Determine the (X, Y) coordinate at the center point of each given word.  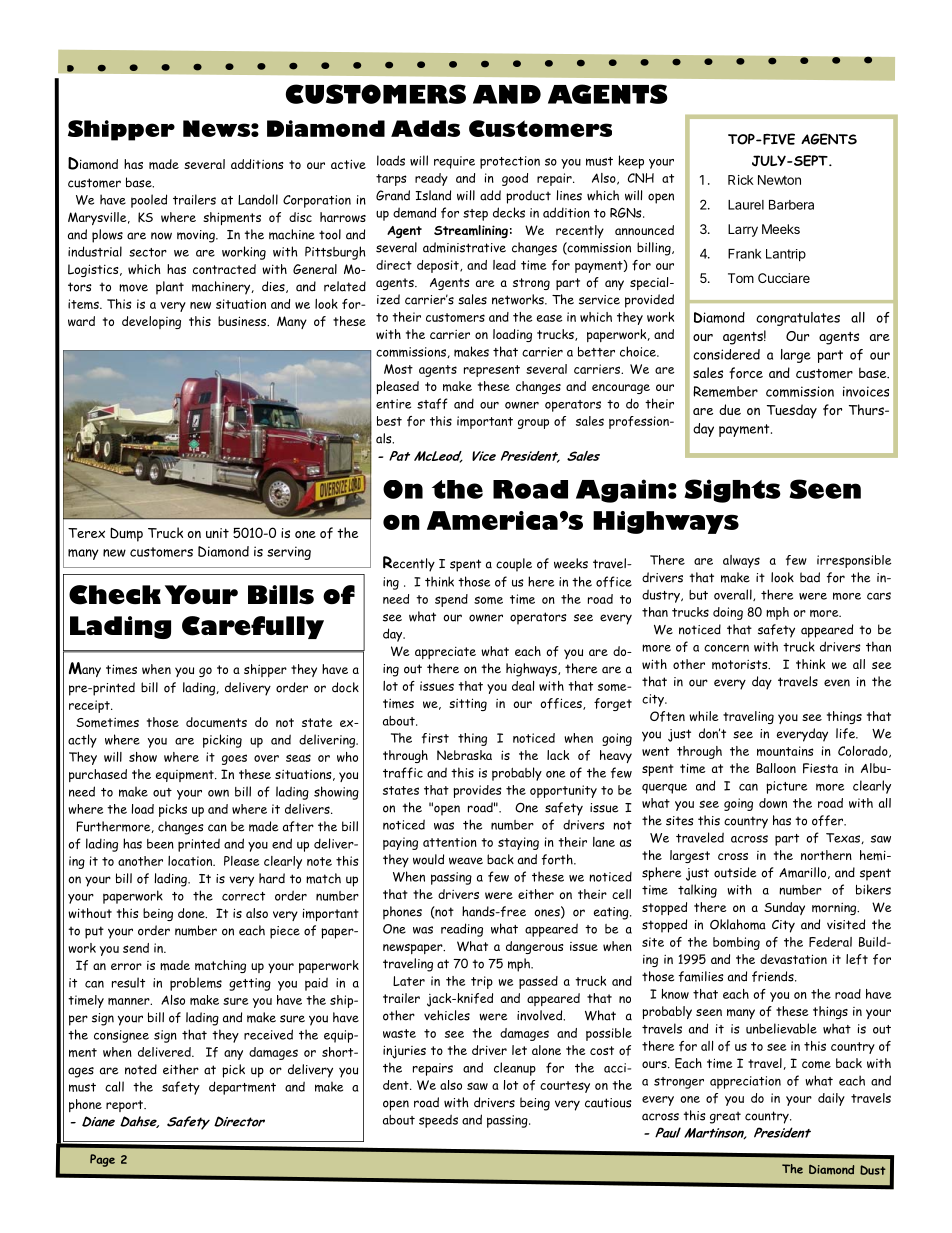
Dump (126, 534)
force (746, 373)
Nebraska (464, 755)
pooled (149, 201)
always (741, 561)
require (454, 162)
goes (234, 759)
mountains (785, 751)
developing (151, 322)
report (126, 1106)
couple (514, 565)
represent (492, 371)
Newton (779, 180)
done (192, 913)
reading (462, 930)
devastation (793, 959)
